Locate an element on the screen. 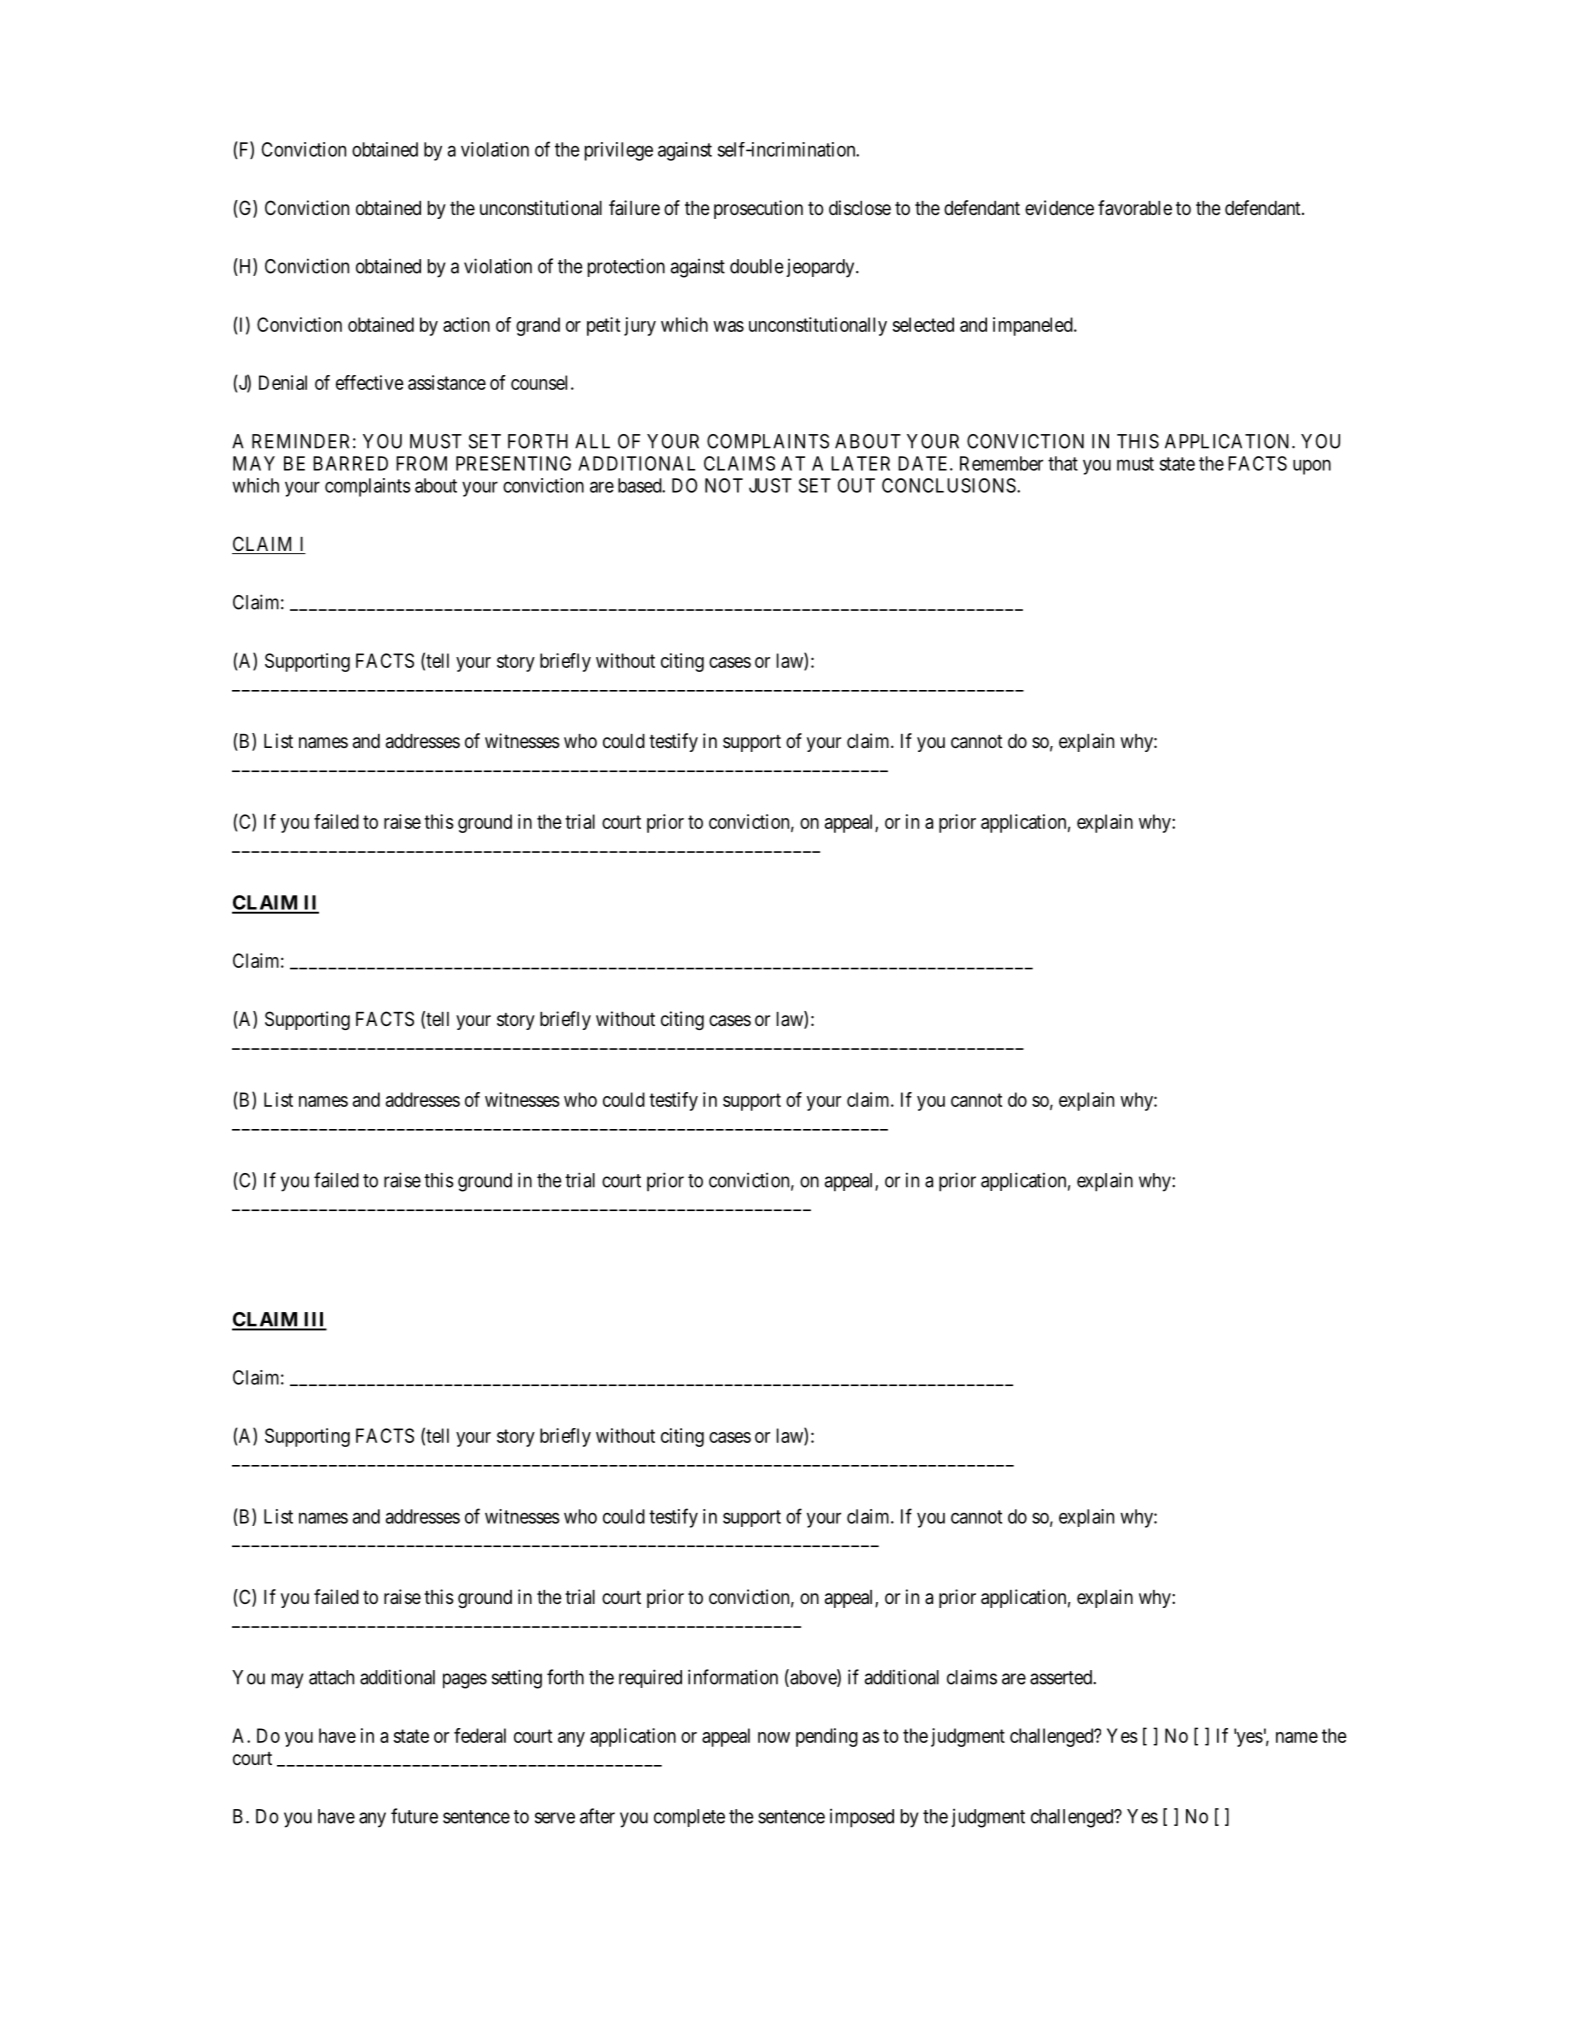  JUST is located at coordinates (770, 485).
